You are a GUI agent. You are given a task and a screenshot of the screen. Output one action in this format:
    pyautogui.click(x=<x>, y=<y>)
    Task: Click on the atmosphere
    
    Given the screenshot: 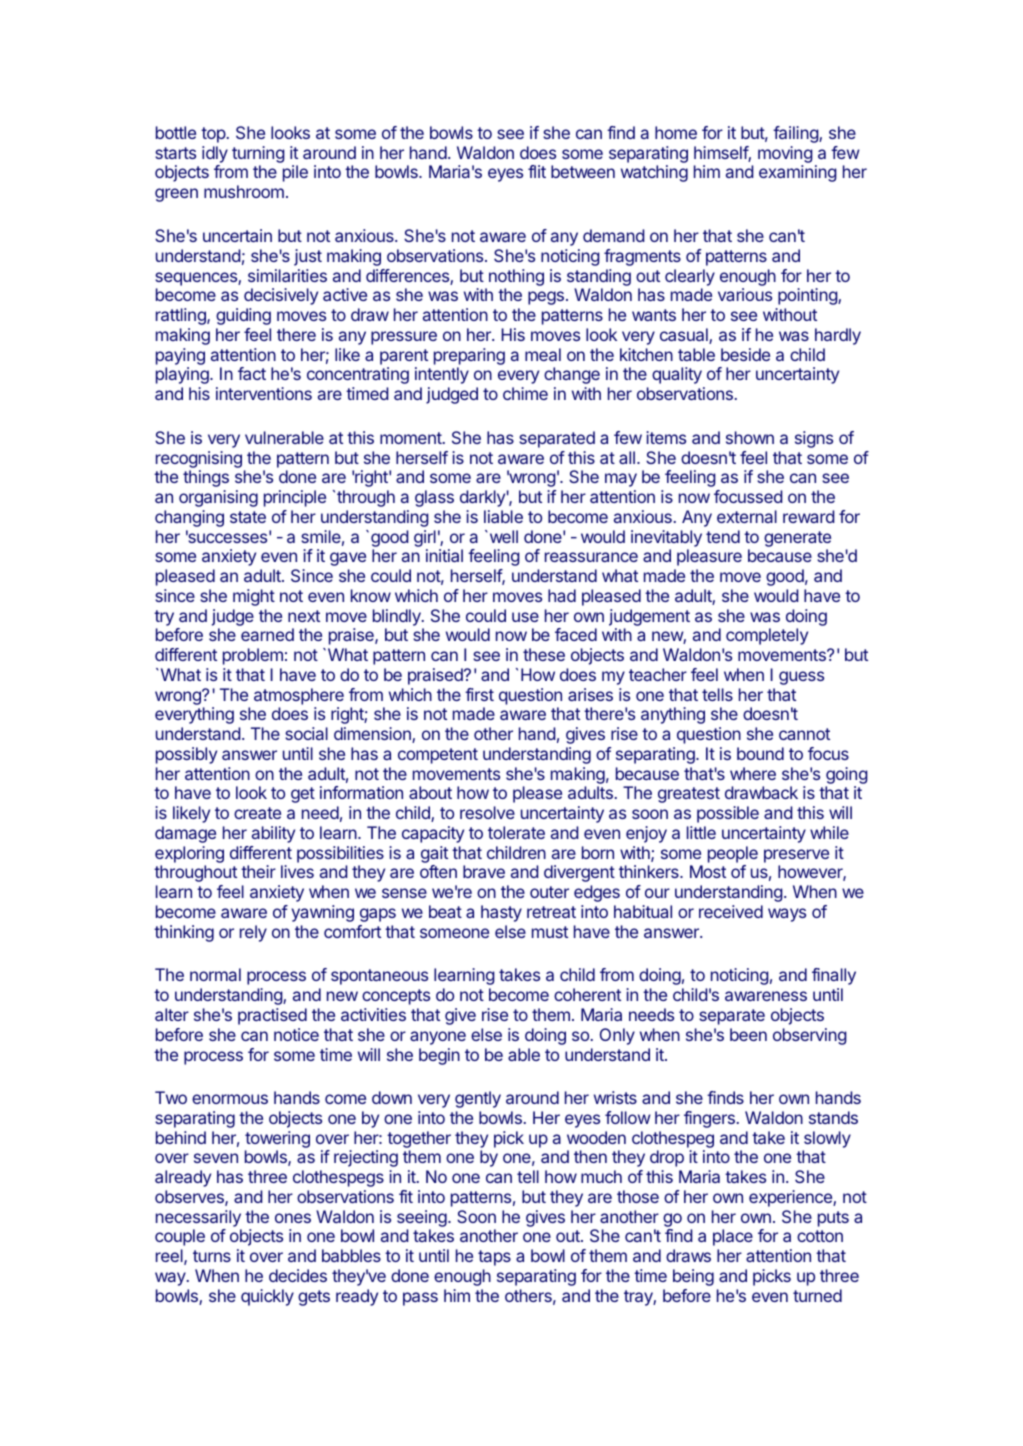 What is the action you would take?
    pyautogui.click(x=299, y=696)
